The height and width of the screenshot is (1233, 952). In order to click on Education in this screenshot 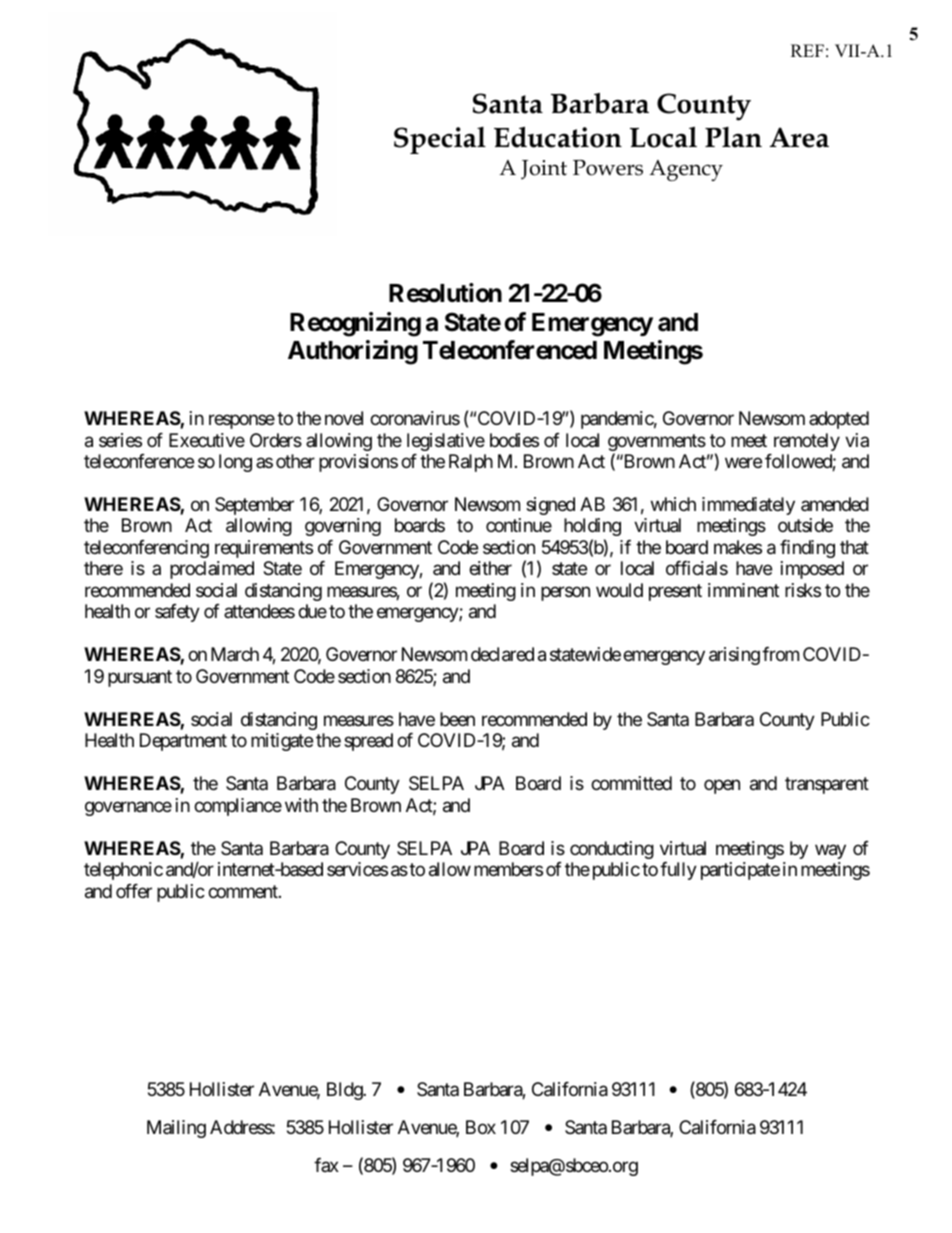, I will do `click(558, 137)`.
